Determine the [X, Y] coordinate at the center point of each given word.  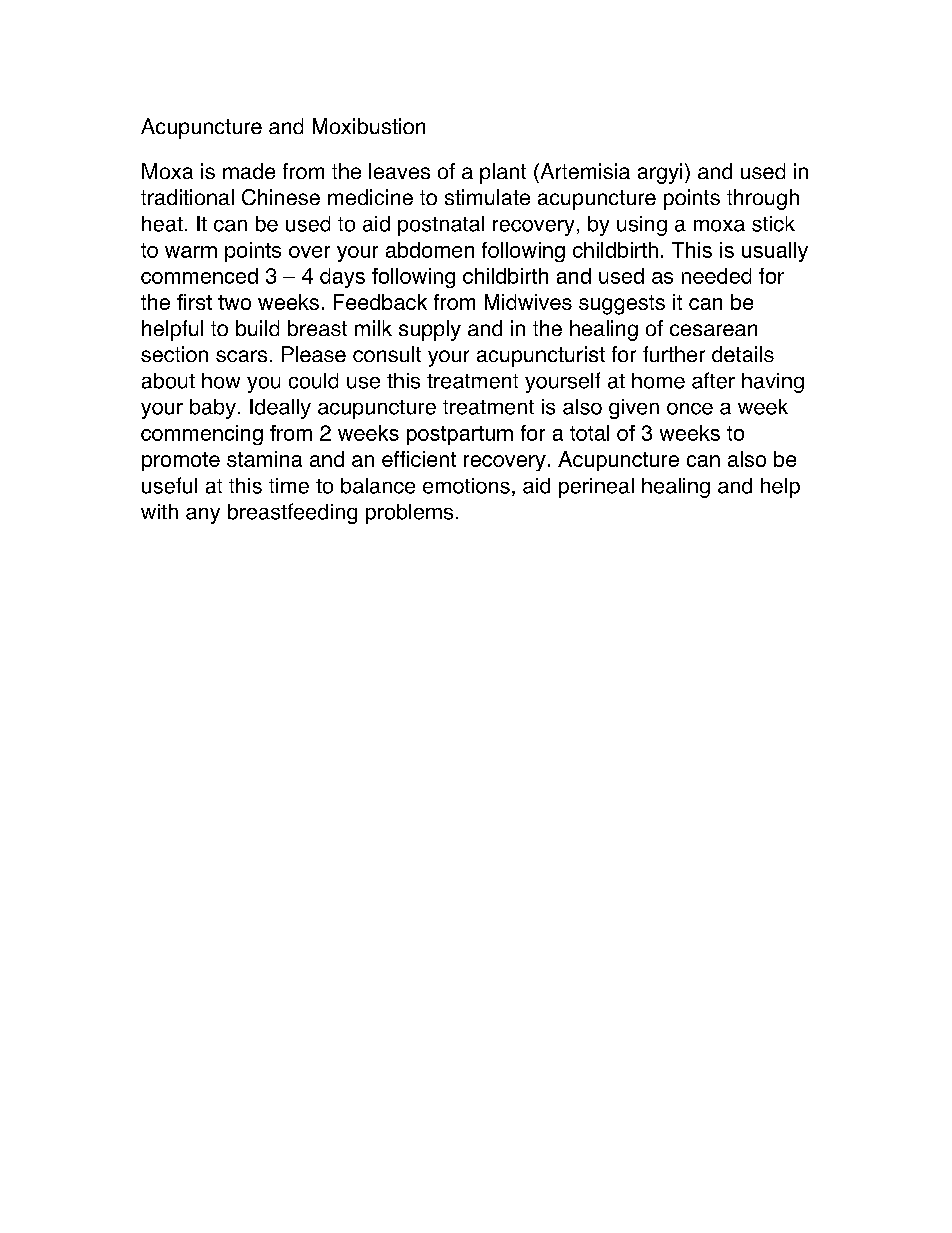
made [249, 171]
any [203, 516]
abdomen [430, 250]
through [763, 199]
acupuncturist [541, 356]
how [221, 381]
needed [716, 276]
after [713, 380]
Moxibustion [369, 126]
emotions [466, 486]
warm [191, 252]
